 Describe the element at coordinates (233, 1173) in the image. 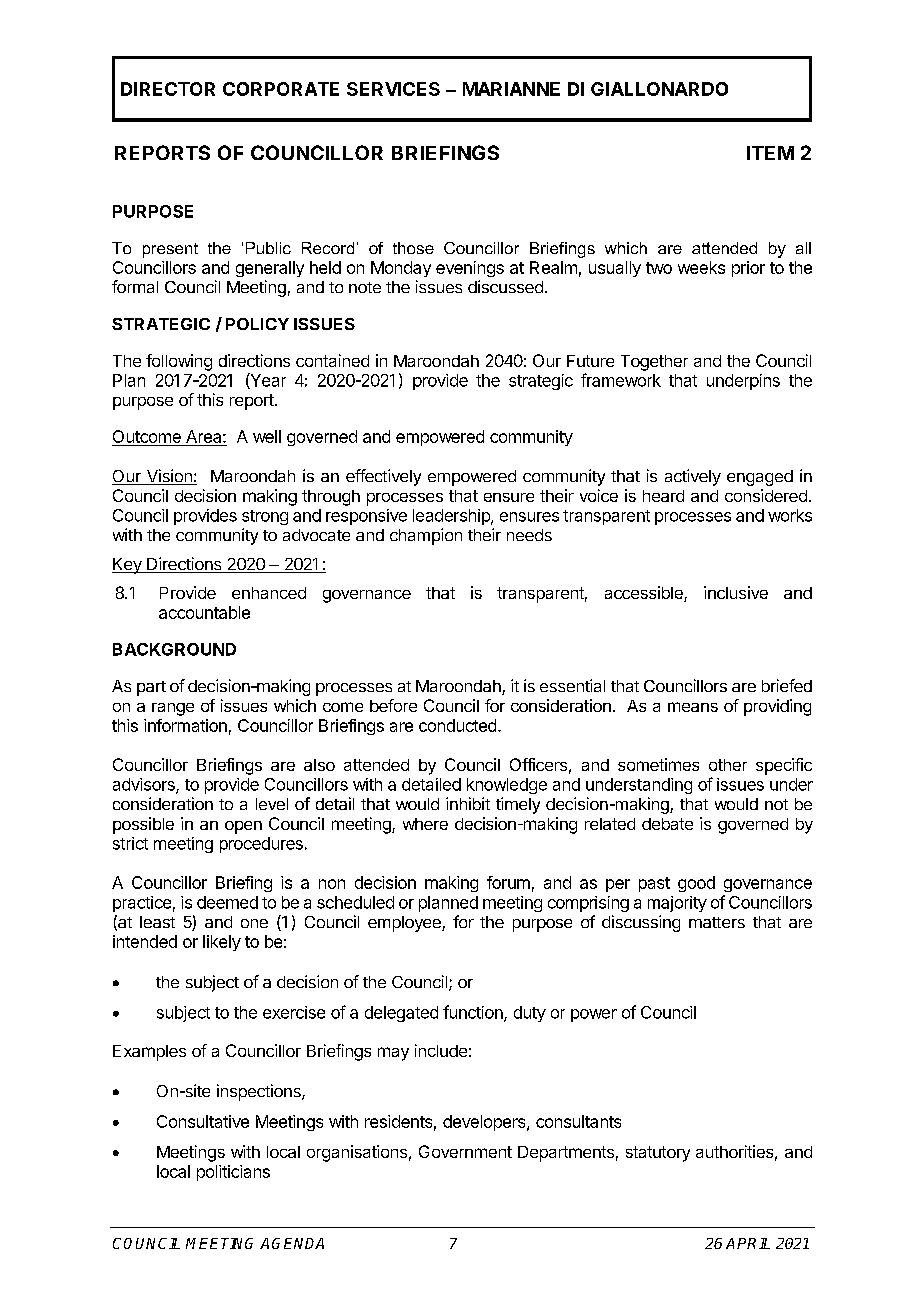

I see `politicians` at that location.
